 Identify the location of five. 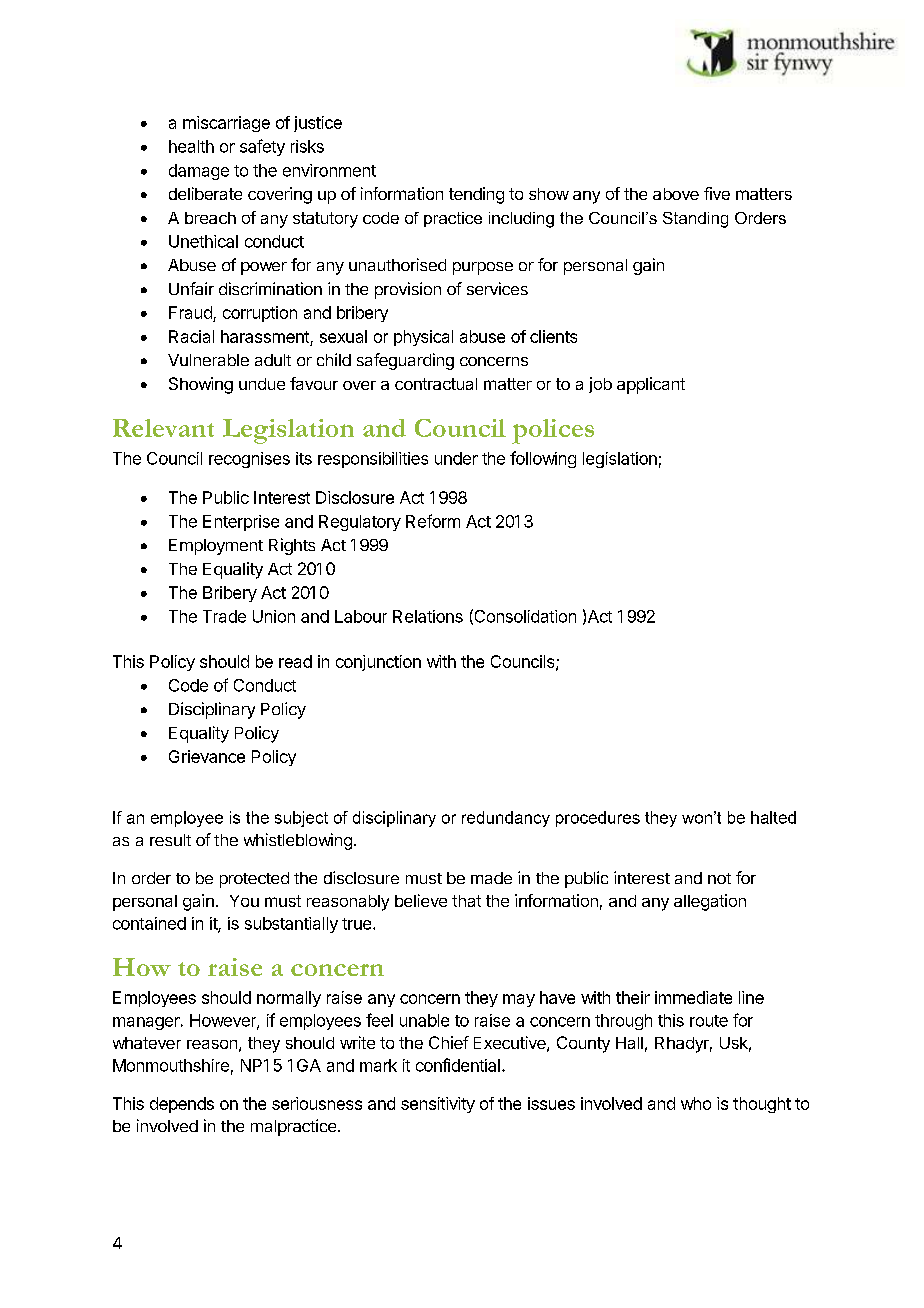
(717, 193).
